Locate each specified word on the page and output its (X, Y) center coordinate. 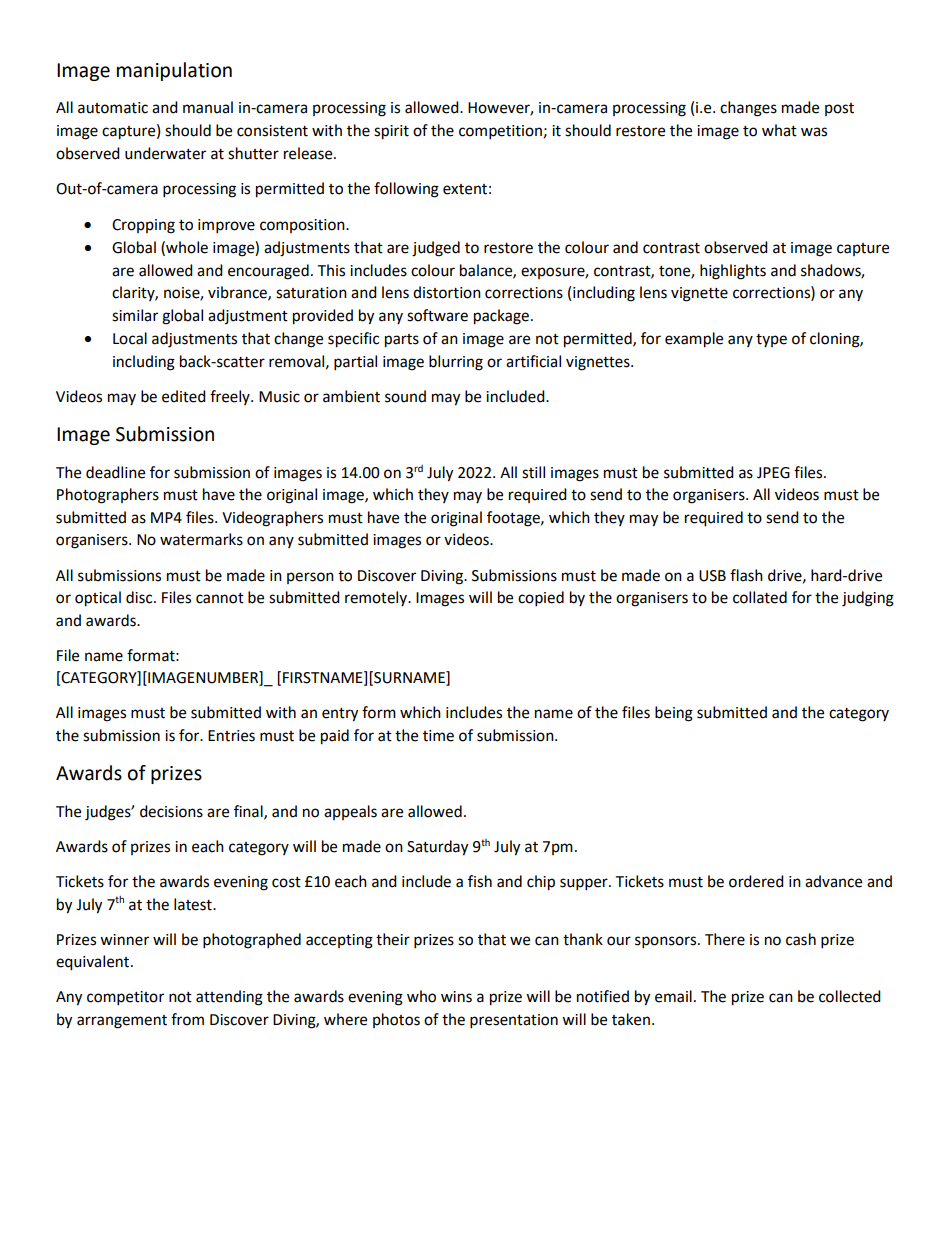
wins (456, 997)
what (779, 130)
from (187, 1019)
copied (541, 599)
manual (208, 107)
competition (500, 132)
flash (746, 575)
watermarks (201, 539)
